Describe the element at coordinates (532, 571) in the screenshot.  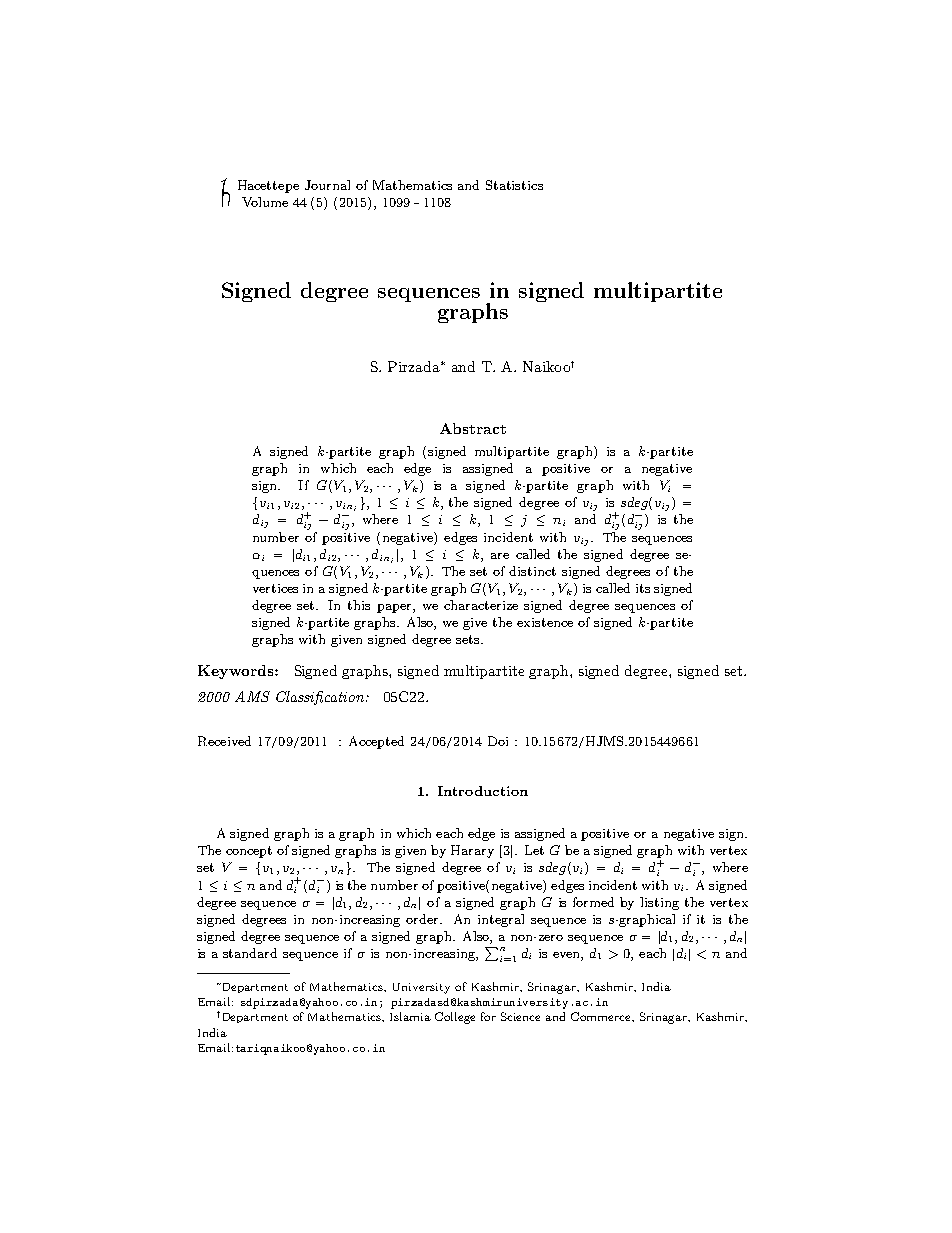
I see `distinct` at that location.
